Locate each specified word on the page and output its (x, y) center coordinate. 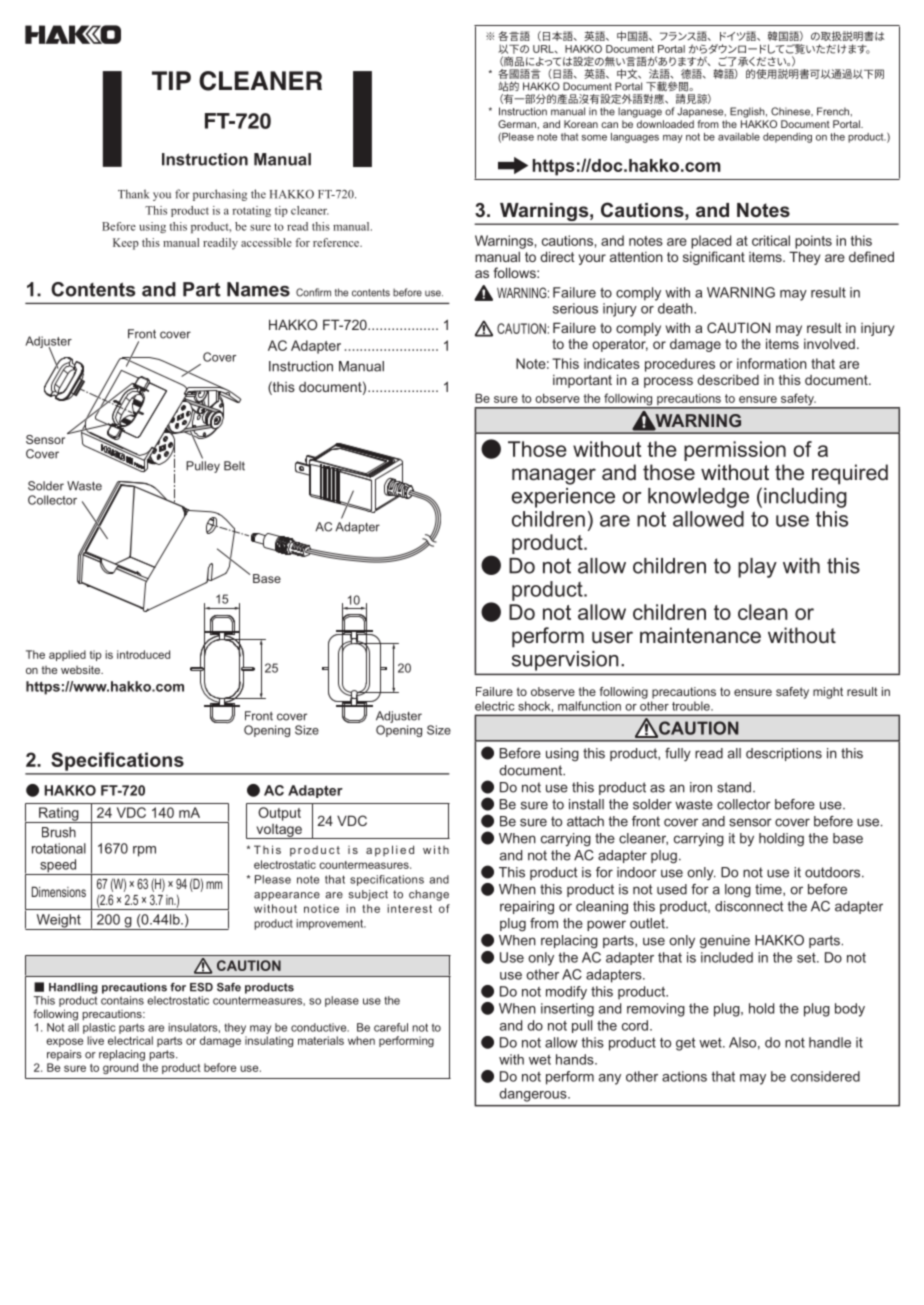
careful (391, 1027)
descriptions (784, 754)
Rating (59, 815)
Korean (581, 124)
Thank (133, 194)
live (95, 1040)
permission (735, 451)
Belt (234, 466)
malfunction (589, 706)
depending (787, 138)
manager (554, 476)
